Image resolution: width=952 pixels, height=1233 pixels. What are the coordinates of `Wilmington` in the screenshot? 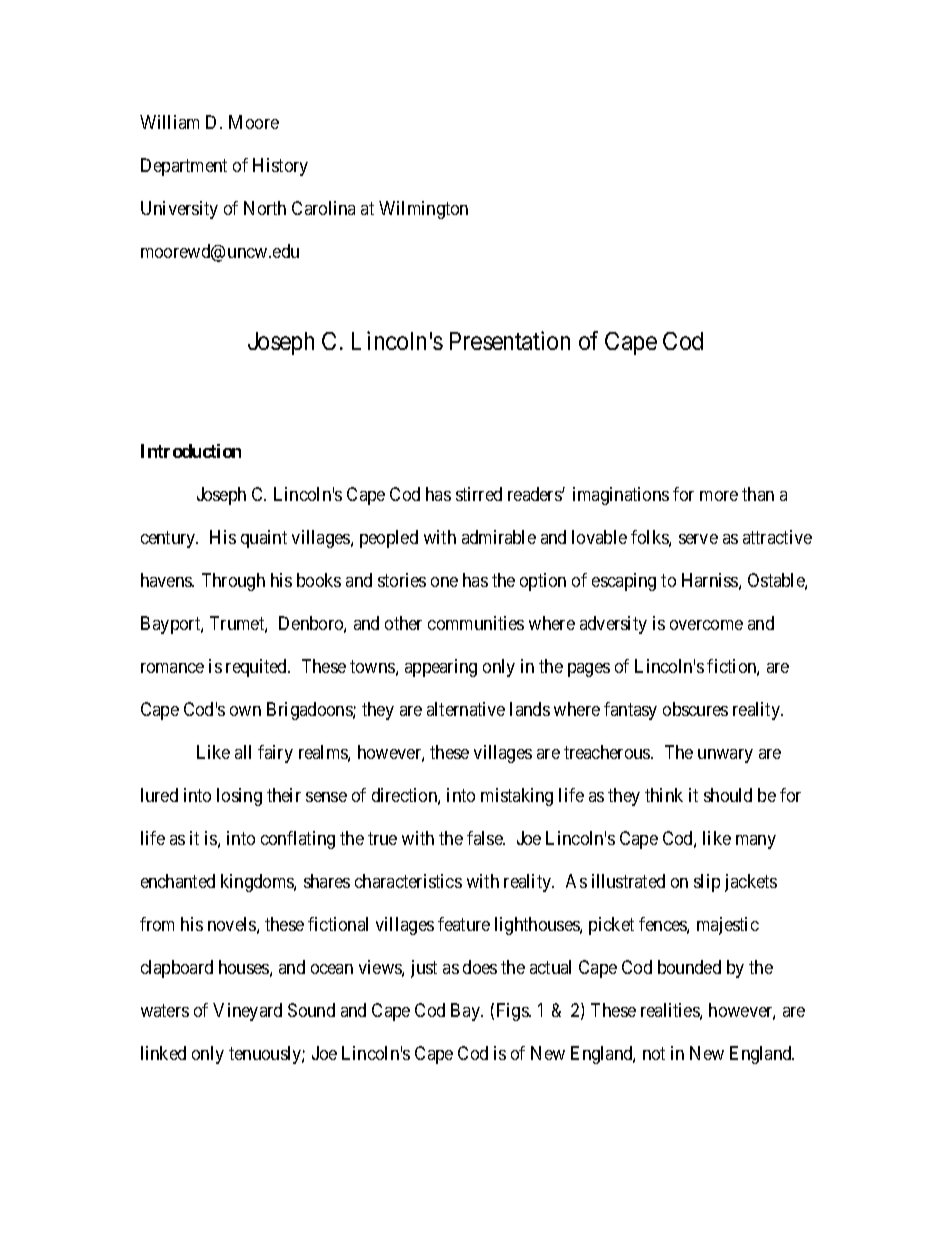 It's located at (423, 210).
